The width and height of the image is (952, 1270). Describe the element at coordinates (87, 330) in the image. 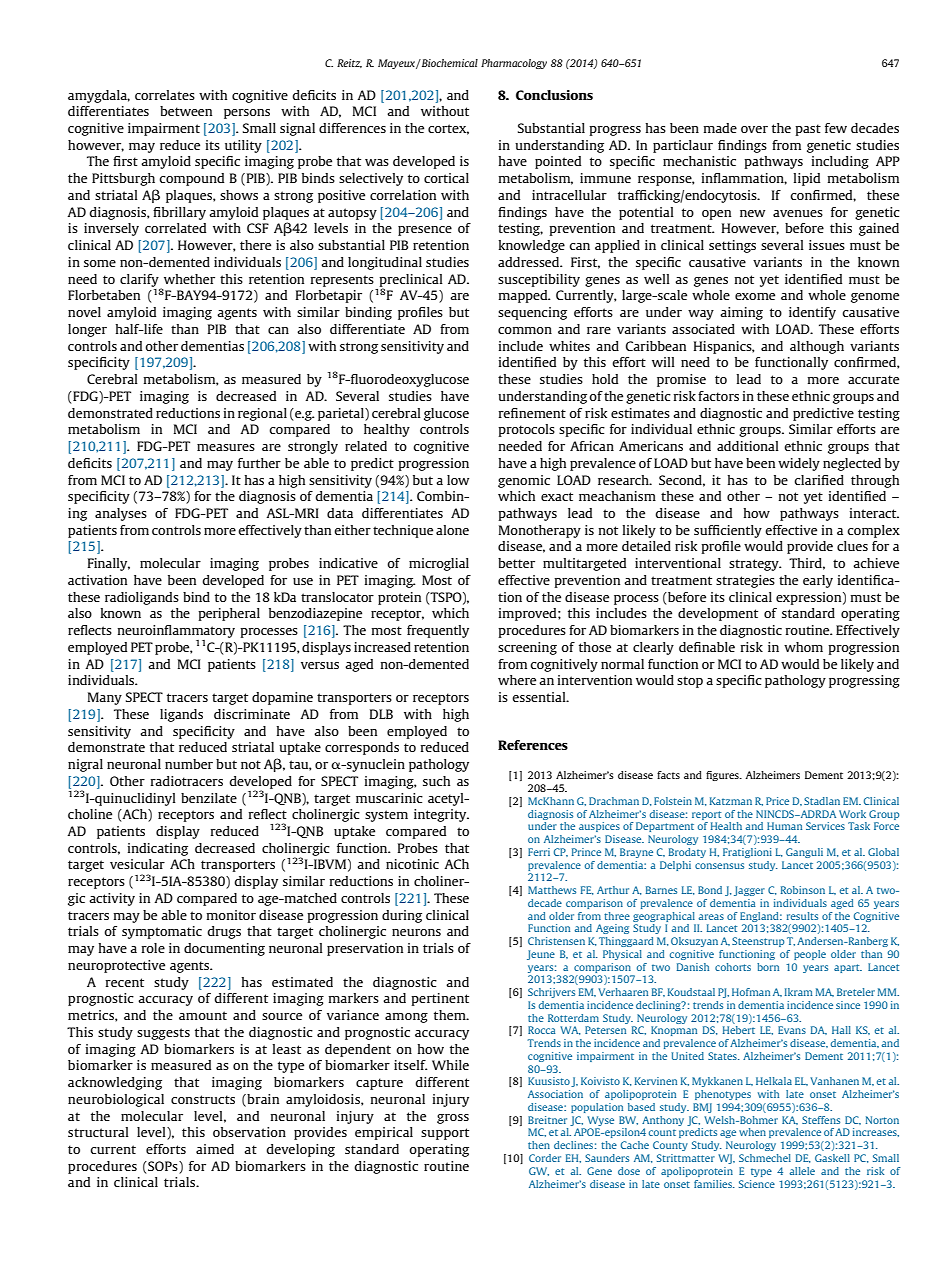

I see `longer` at that location.
